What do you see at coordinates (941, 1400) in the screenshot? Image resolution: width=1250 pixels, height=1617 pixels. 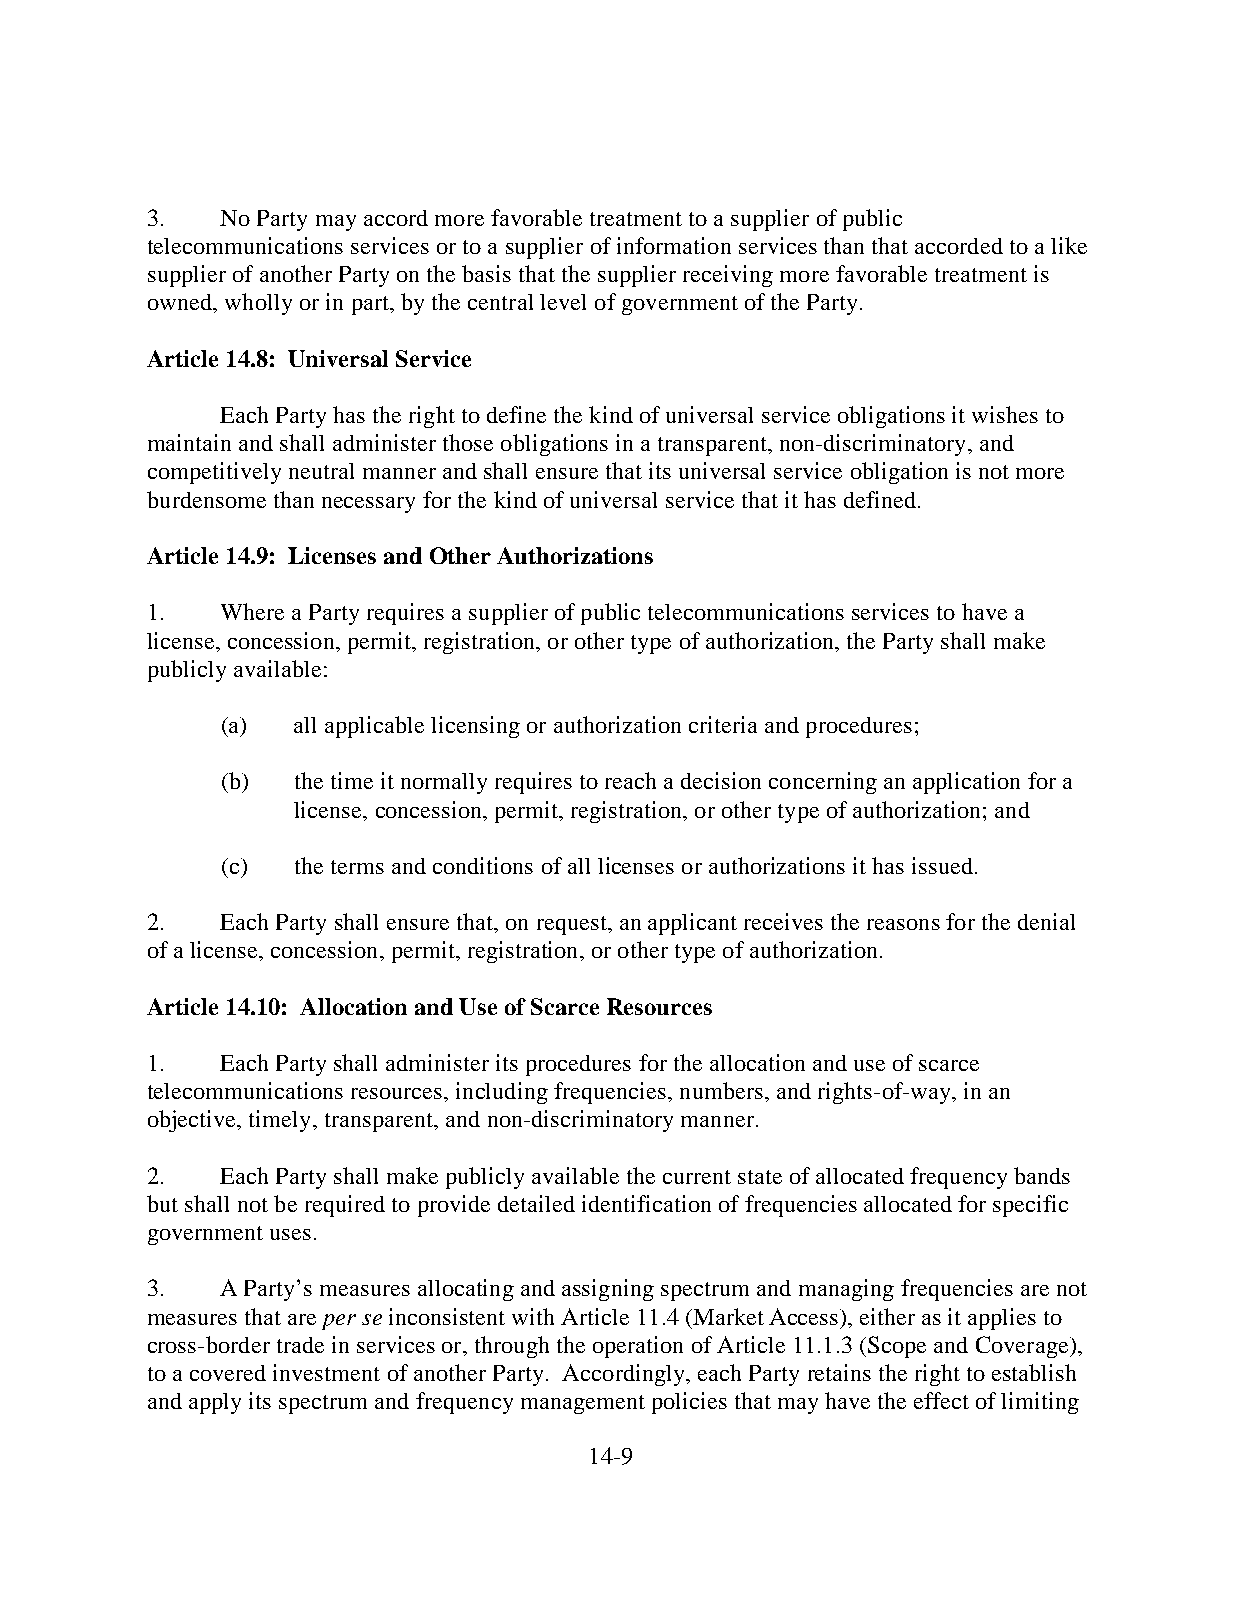 I see `effect` at bounding box center [941, 1400].
